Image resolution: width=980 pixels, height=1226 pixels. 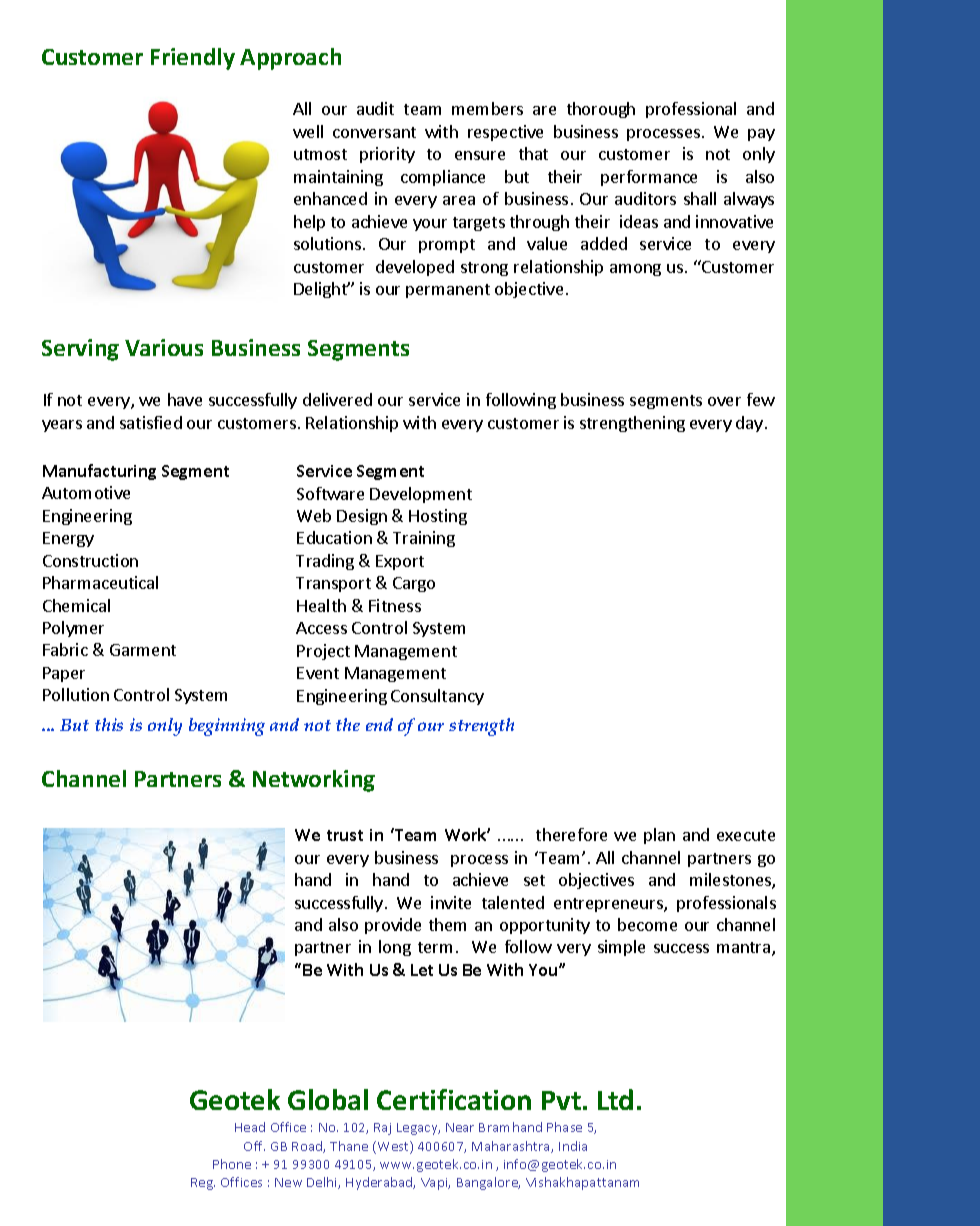 What do you see at coordinates (731, 881) in the document?
I see `milestones` at bounding box center [731, 881].
